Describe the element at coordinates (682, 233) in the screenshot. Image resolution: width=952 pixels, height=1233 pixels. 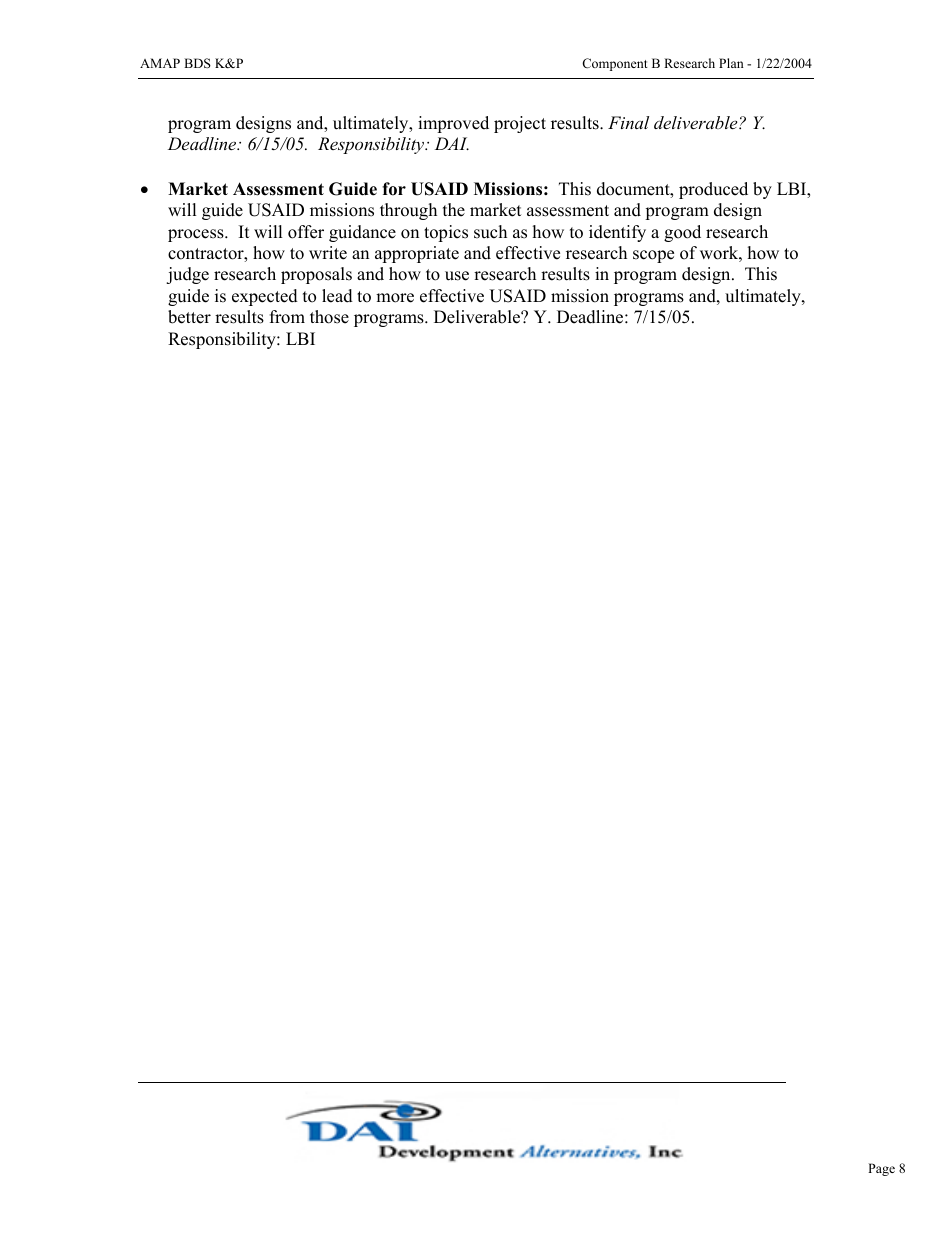
I see `good` at that location.
